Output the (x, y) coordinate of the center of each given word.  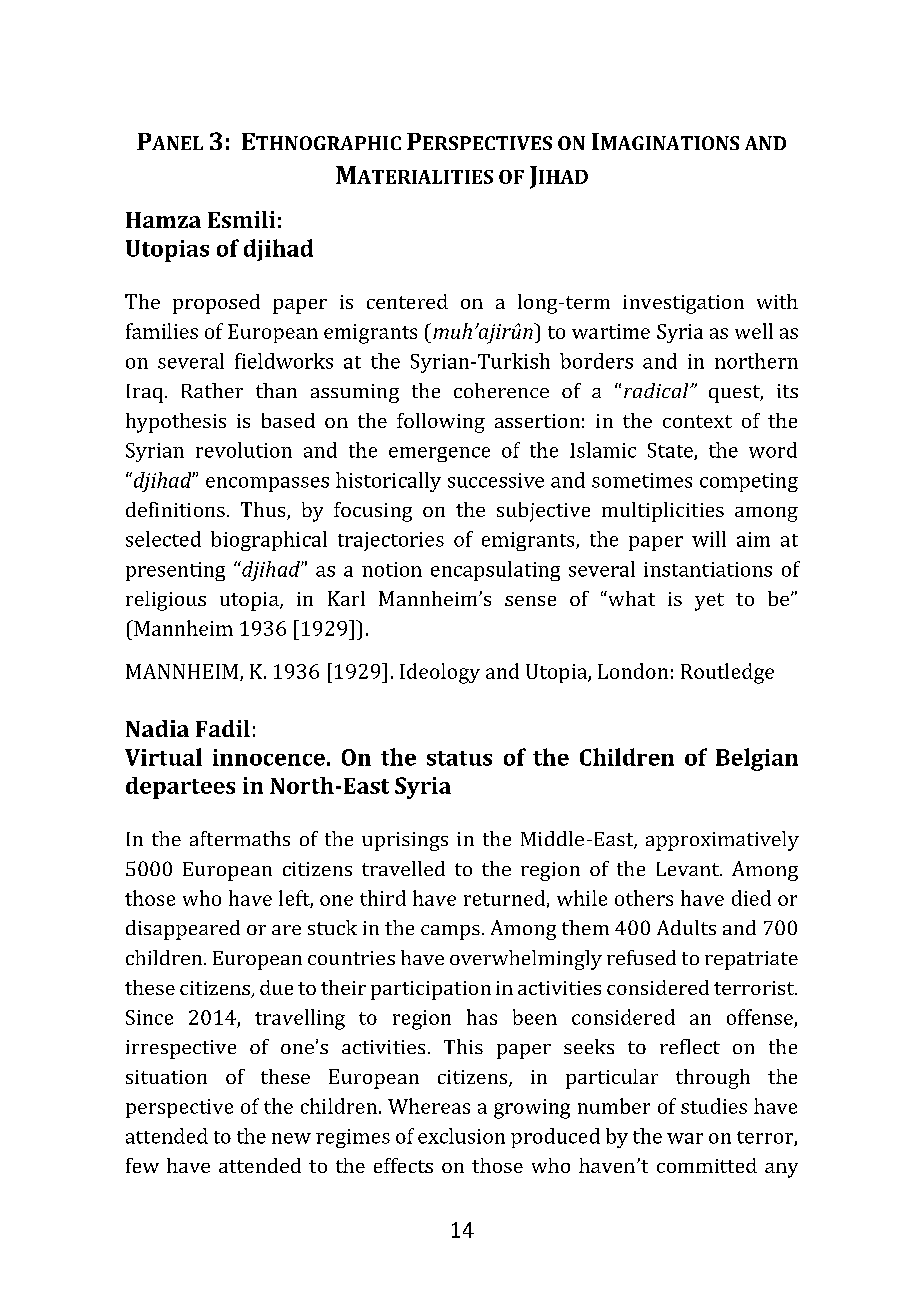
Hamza (163, 220)
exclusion (461, 1136)
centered (407, 301)
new (291, 1138)
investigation (683, 304)
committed (707, 1165)
